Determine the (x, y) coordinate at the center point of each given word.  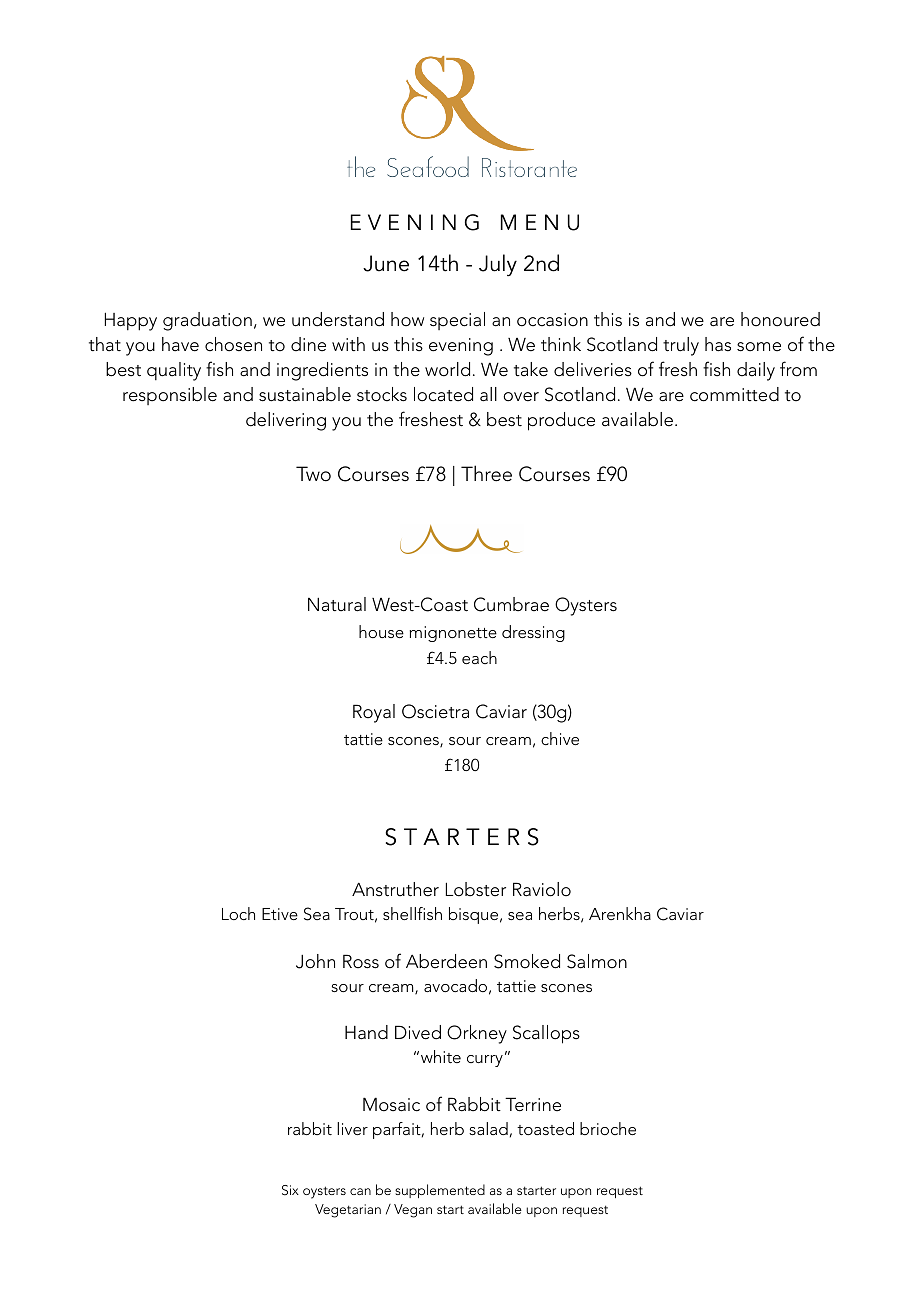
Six (290, 1190)
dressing (533, 633)
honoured (780, 319)
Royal (374, 713)
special (457, 321)
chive (560, 738)
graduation (207, 321)
